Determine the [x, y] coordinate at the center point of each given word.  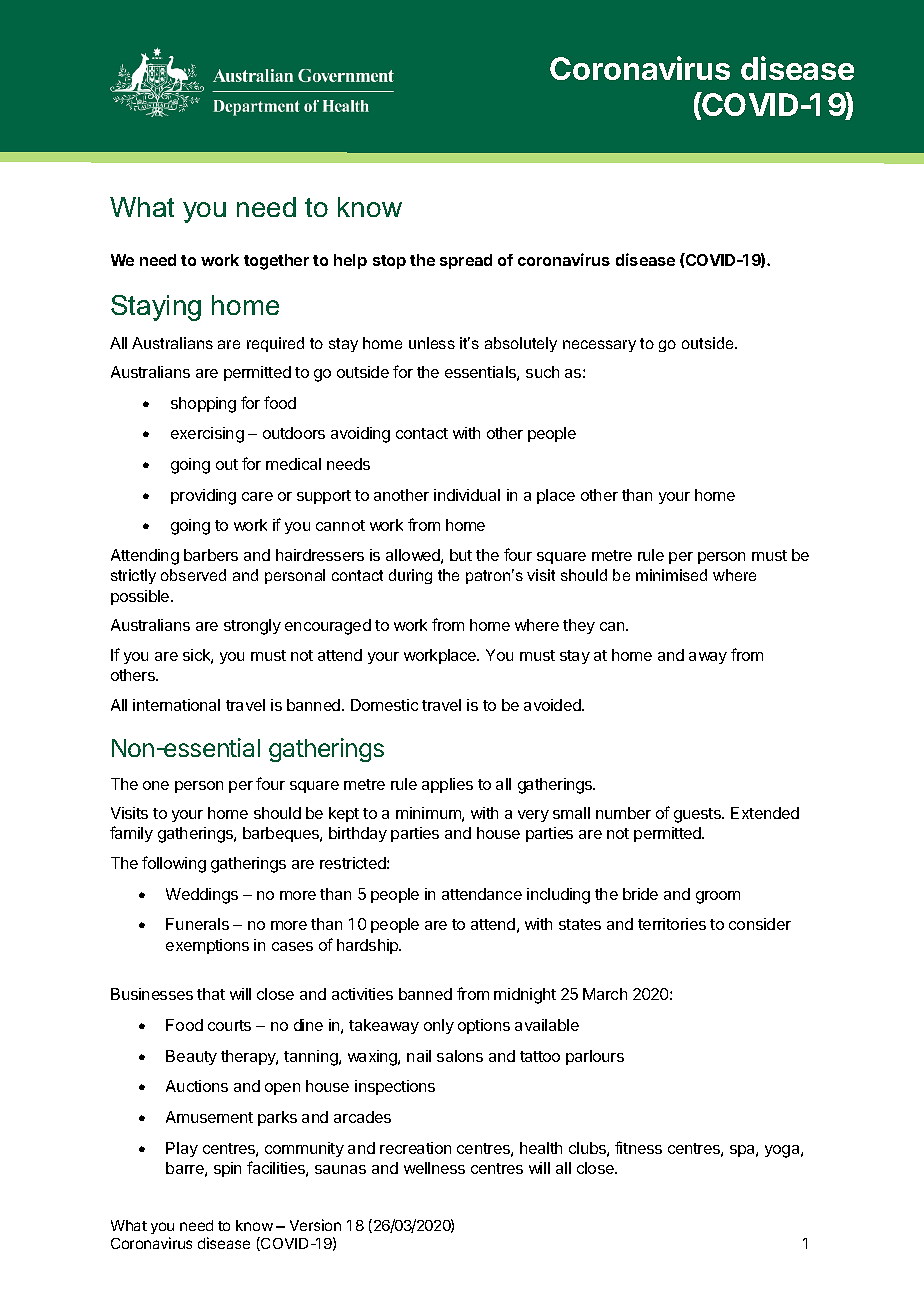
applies [447, 785]
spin [227, 1169]
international [176, 705]
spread [466, 261]
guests [699, 815]
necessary [599, 346]
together [276, 262]
